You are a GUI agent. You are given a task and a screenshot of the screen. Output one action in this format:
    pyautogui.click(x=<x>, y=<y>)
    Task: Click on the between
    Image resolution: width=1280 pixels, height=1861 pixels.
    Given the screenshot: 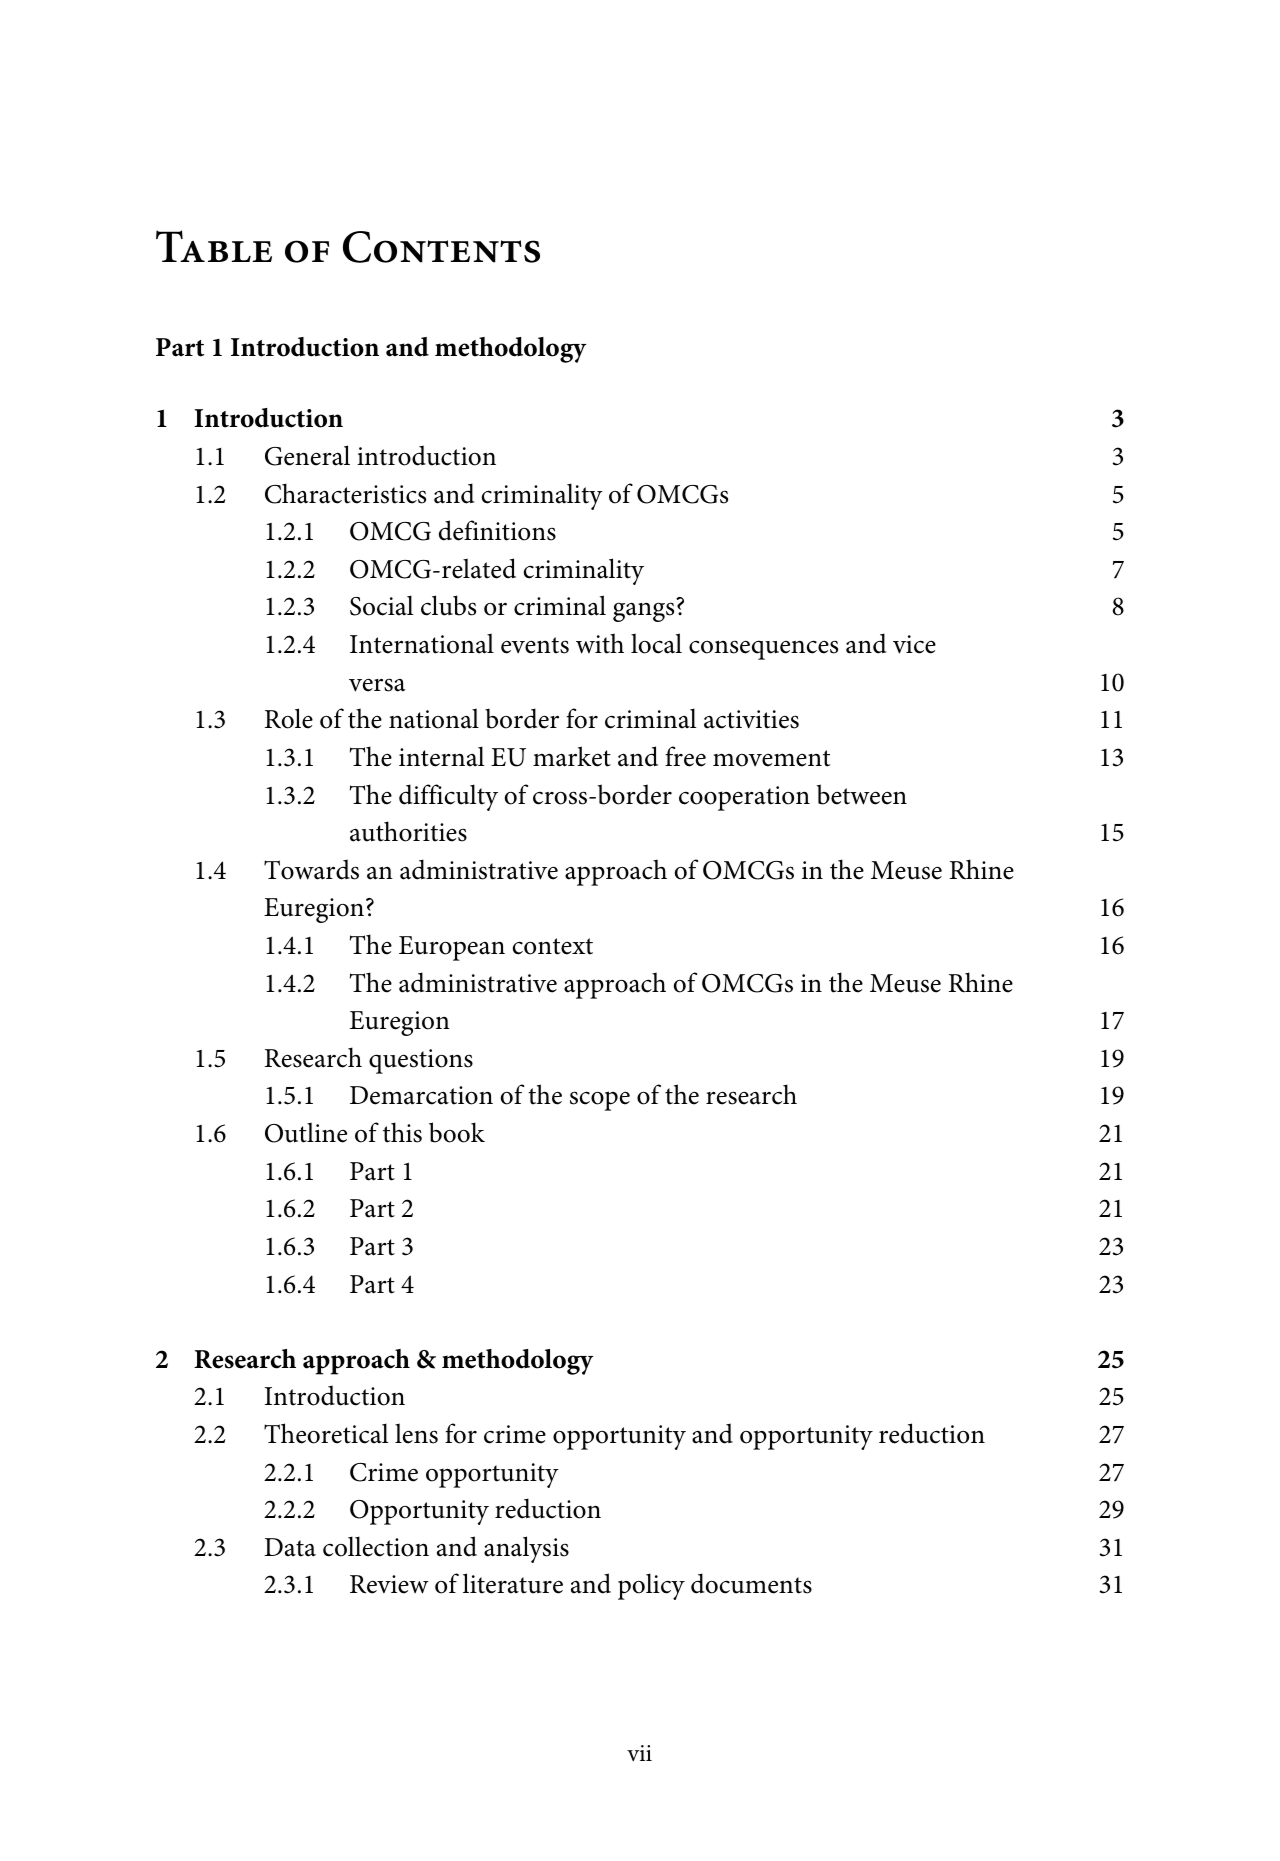 What is the action you would take?
    pyautogui.click(x=862, y=794)
